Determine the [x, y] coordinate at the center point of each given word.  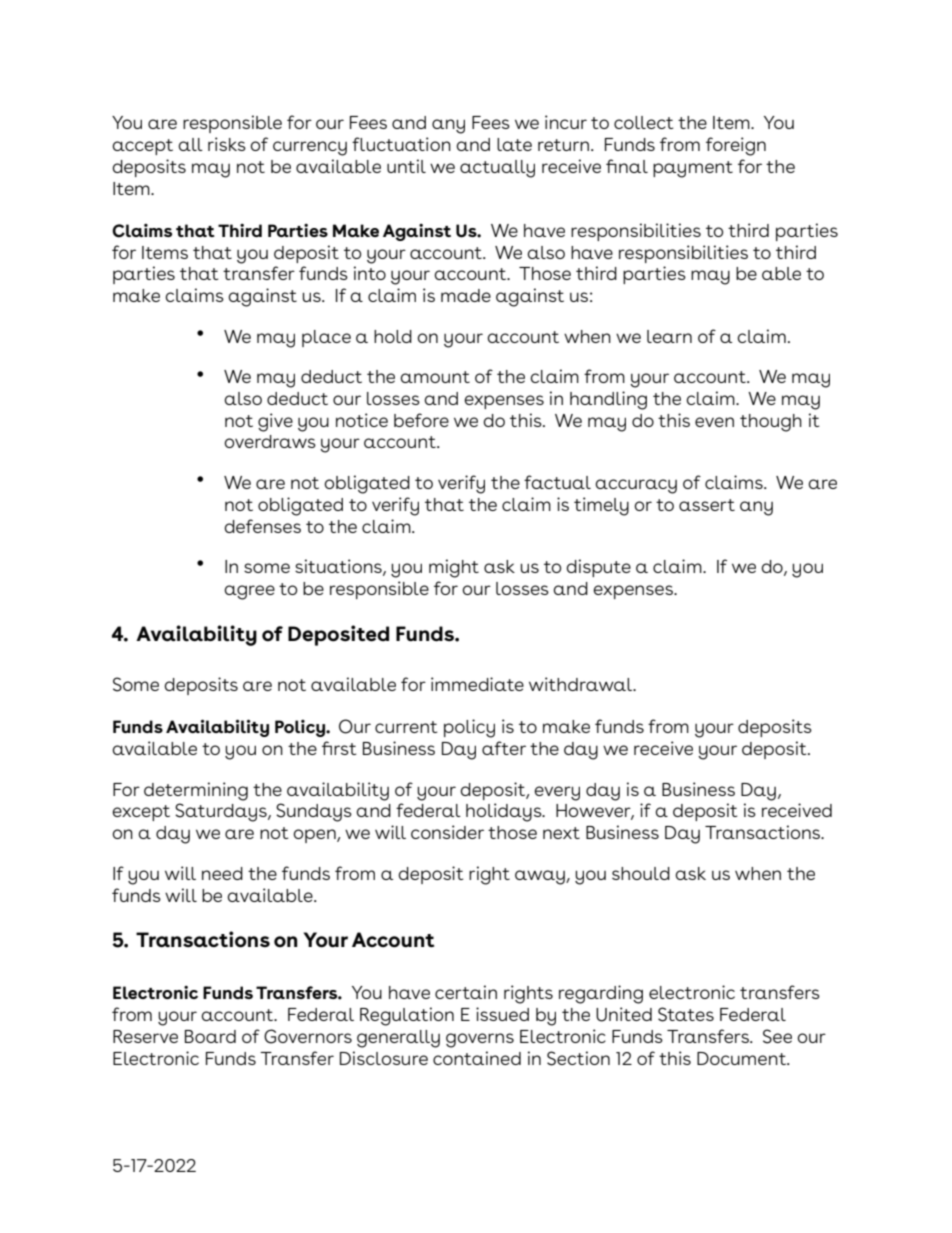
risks [227, 144]
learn [669, 336]
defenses [262, 526]
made [466, 295]
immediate [477, 684]
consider [447, 832]
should [641, 873]
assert [707, 505]
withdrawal [582, 684]
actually [497, 169]
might [454, 568]
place [326, 338]
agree [249, 592]
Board [210, 1036]
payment [693, 169]
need [222, 873]
